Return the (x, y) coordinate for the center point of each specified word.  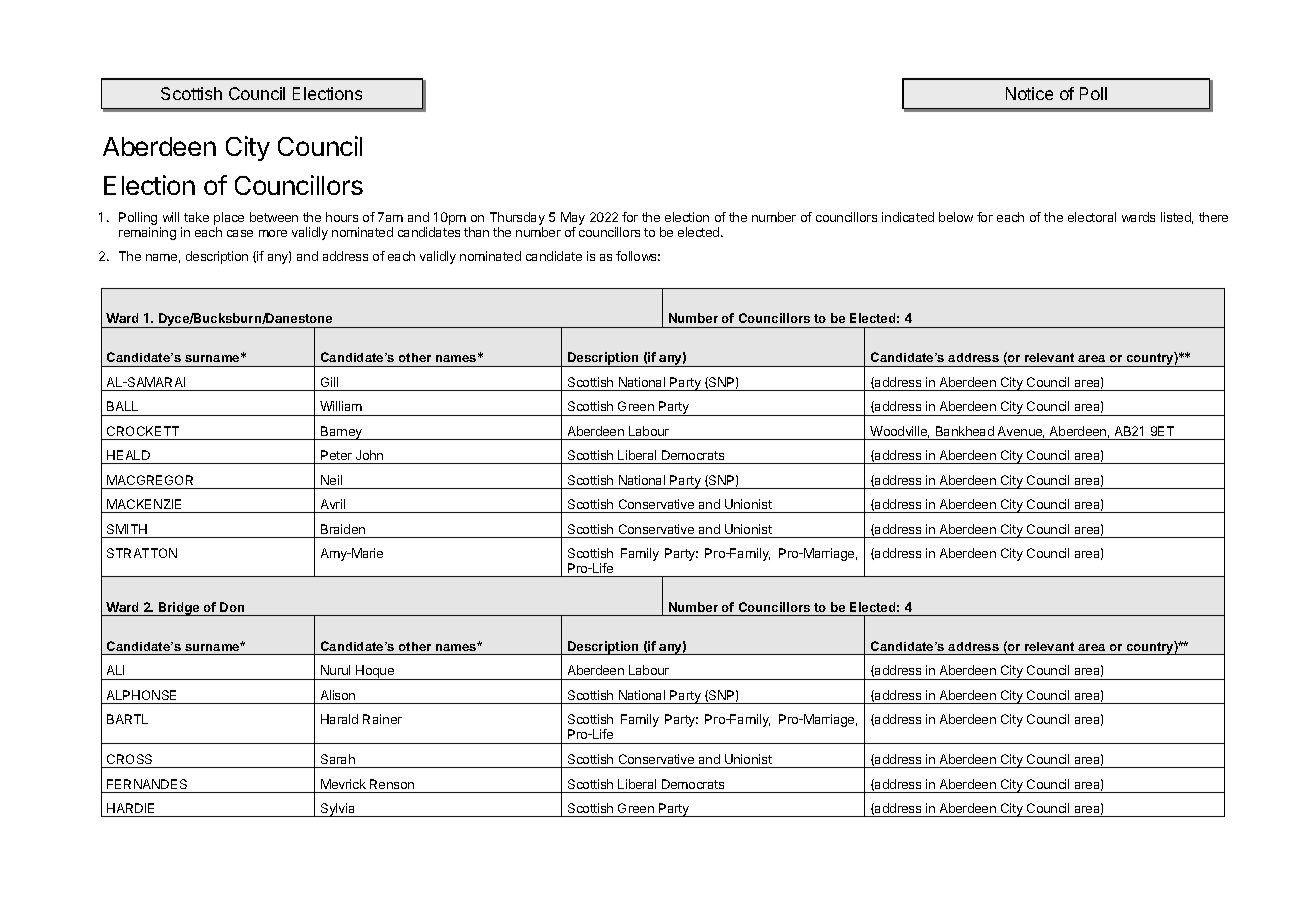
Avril (333, 504)
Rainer (382, 719)
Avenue (1021, 432)
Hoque (375, 672)
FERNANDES (147, 784)
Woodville (899, 432)
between (274, 217)
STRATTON (142, 553)
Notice (1029, 93)
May (573, 218)
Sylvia (338, 810)
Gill (329, 382)
